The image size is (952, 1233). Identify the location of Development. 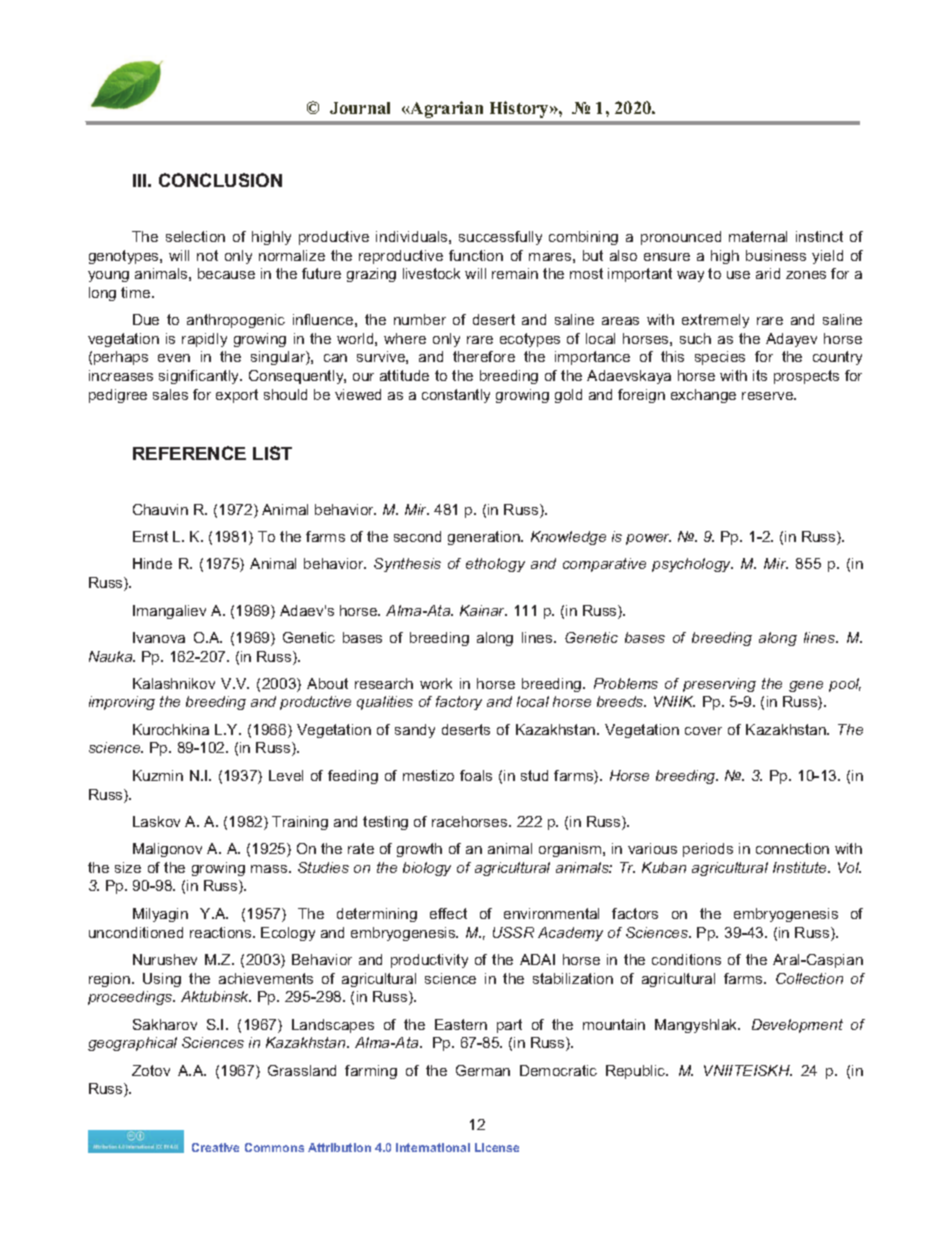
(797, 1026).
